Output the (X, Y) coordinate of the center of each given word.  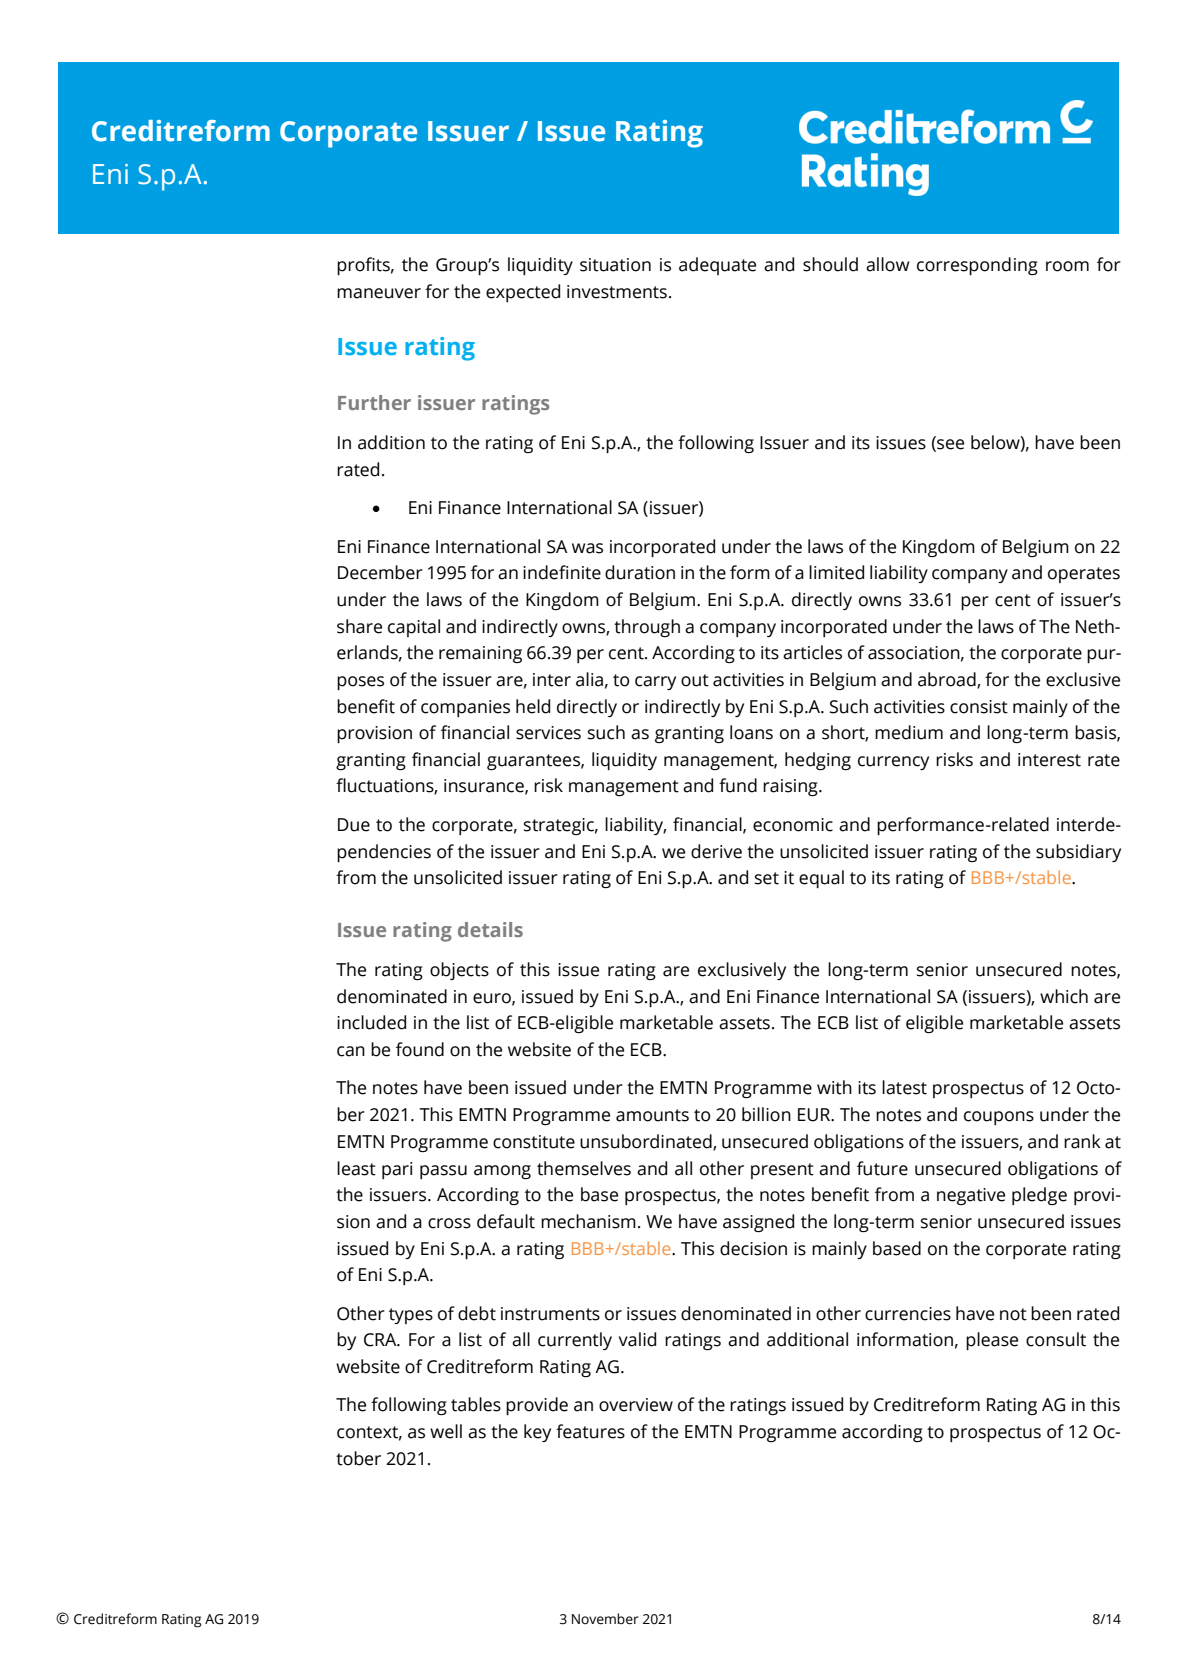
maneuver (379, 293)
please (992, 1341)
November (605, 1619)
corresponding (977, 266)
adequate (717, 266)
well (446, 1431)
